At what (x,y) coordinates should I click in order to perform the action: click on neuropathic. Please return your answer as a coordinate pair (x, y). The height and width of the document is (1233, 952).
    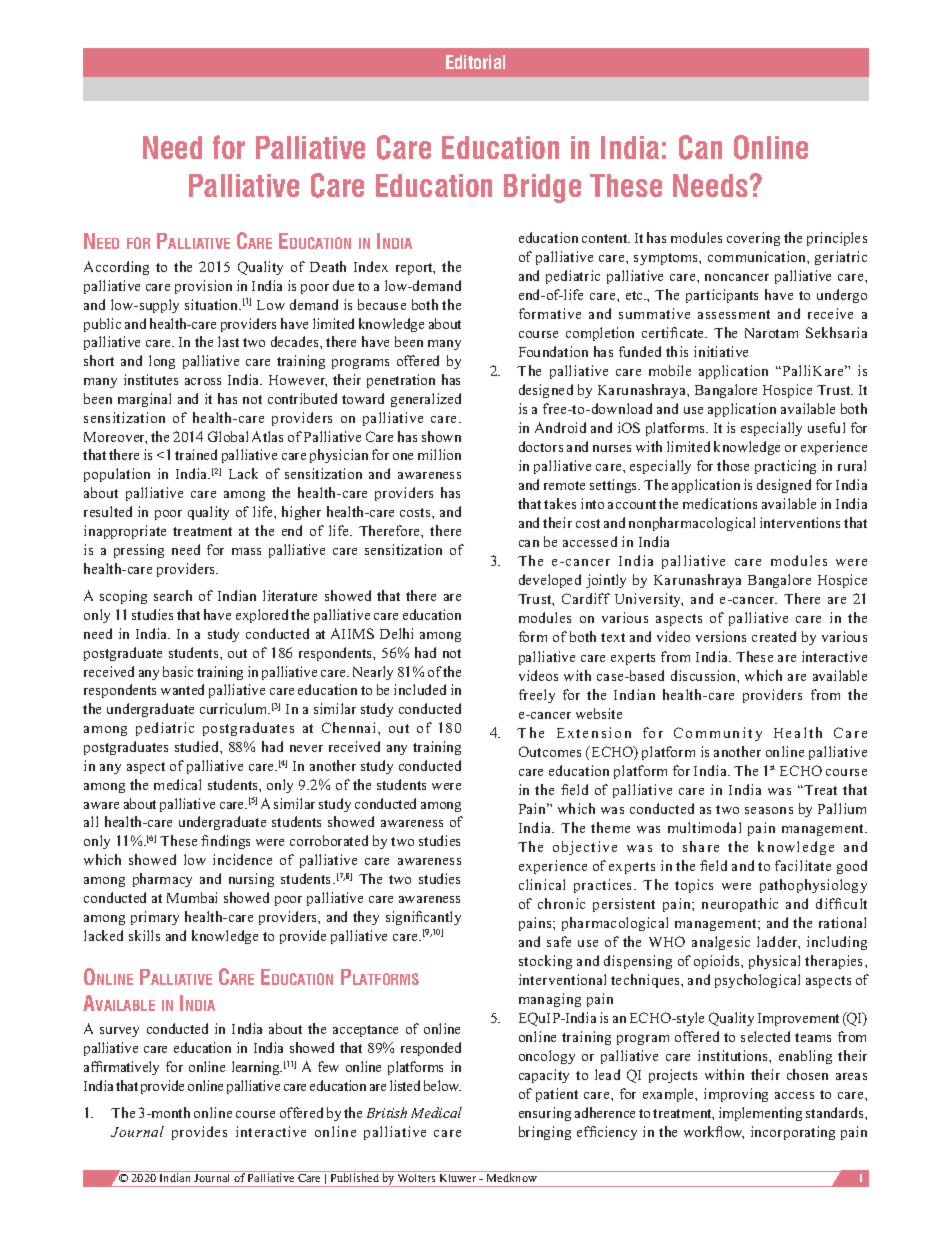
    Looking at the image, I should click on (740, 905).
